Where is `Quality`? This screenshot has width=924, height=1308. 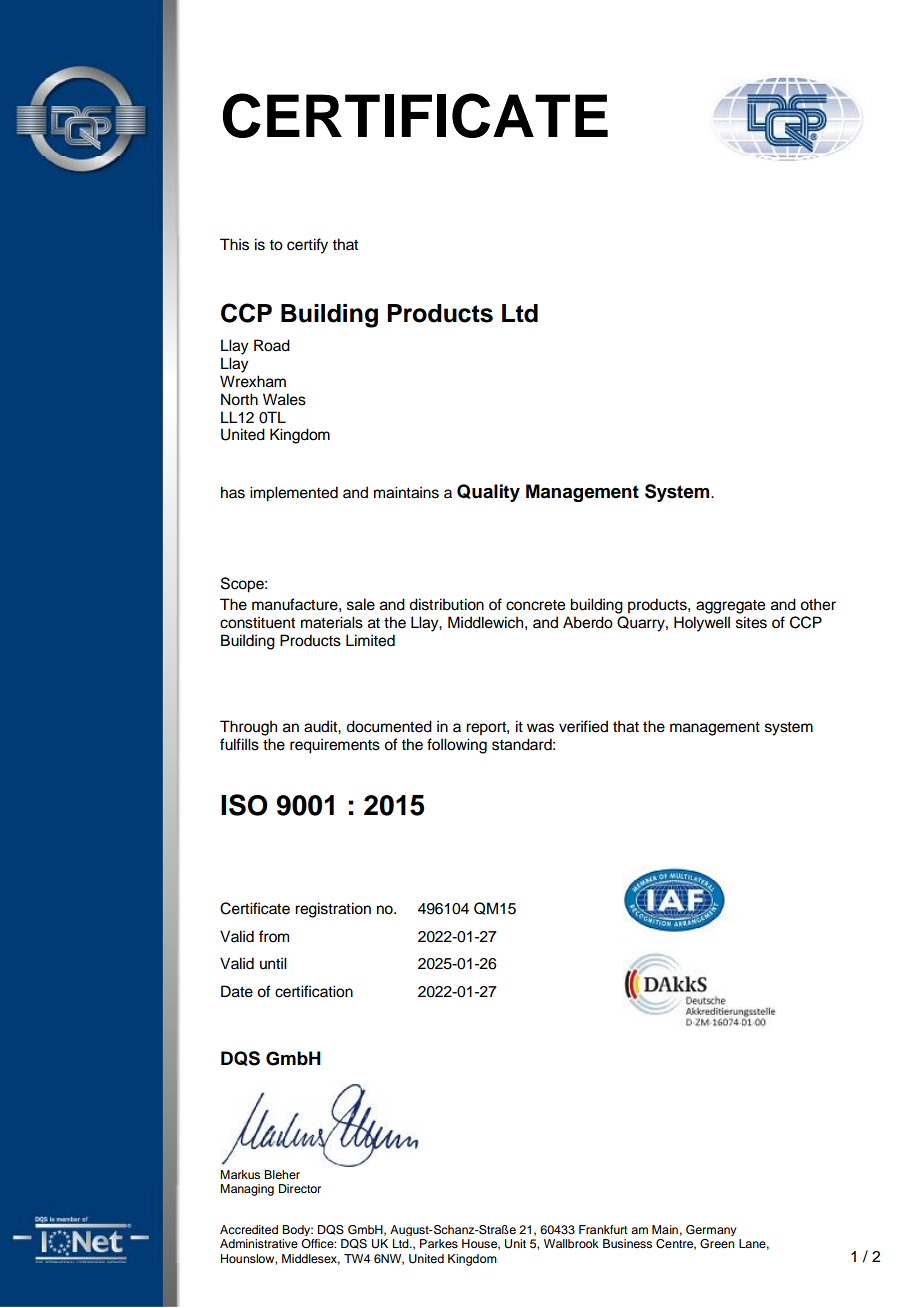
Quality is located at coordinates (488, 493).
